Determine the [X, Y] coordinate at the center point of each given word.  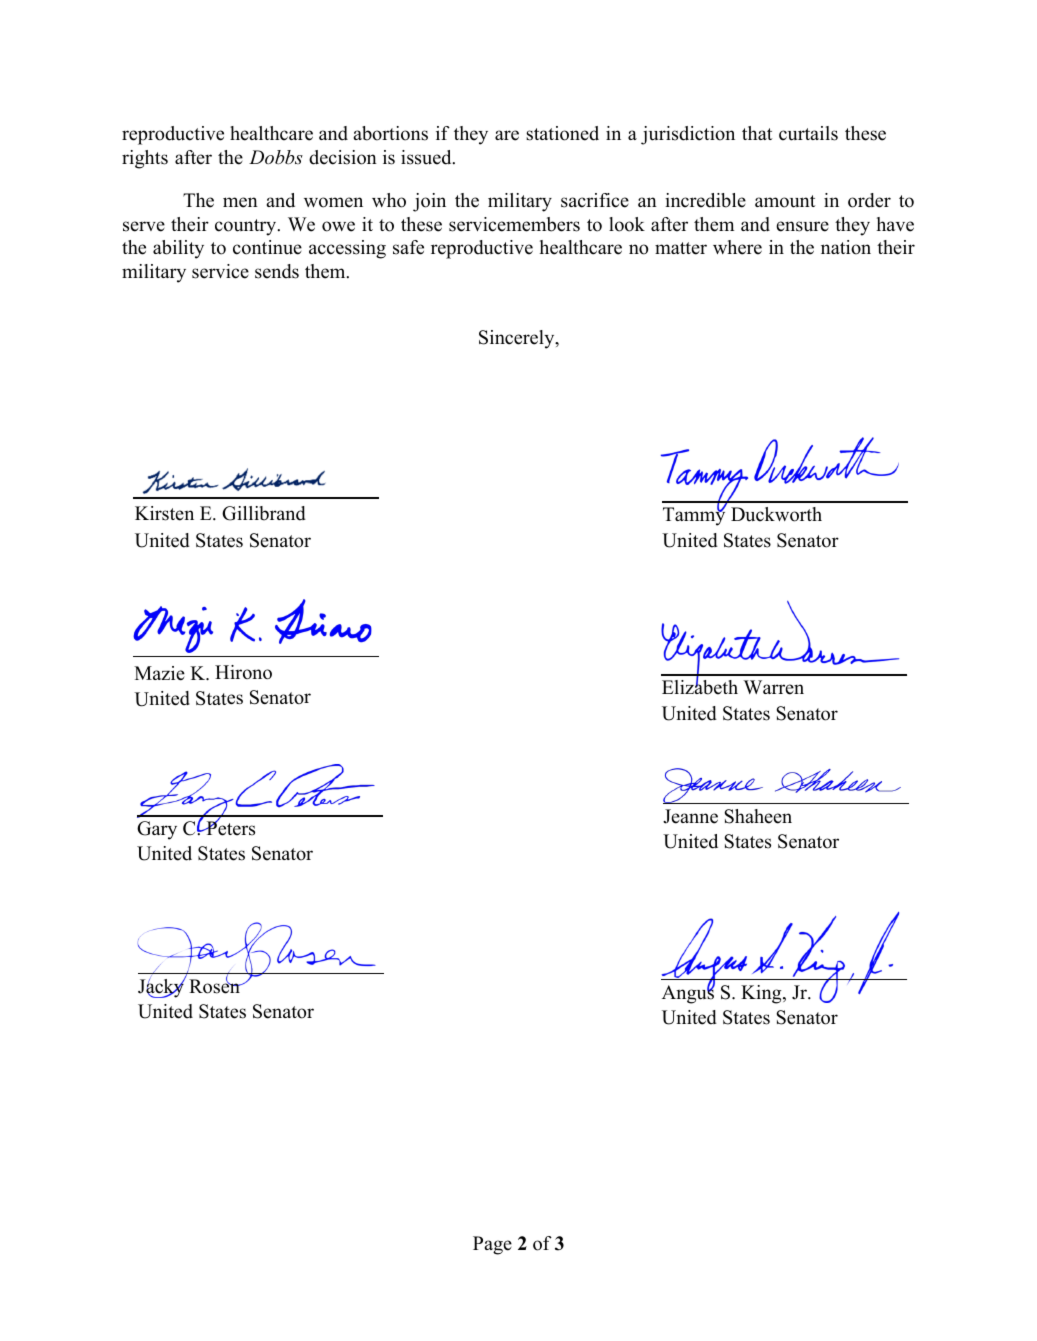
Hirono [243, 672]
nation [846, 247]
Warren [773, 687]
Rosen [215, 985]
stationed [562, 133]
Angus [688, 993]
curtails [808, 133]
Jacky [162, 987]
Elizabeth [700, 686]
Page [492, 1245]
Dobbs [276, 157]
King [762, 994]
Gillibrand [264, 513]
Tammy [694, 516]
